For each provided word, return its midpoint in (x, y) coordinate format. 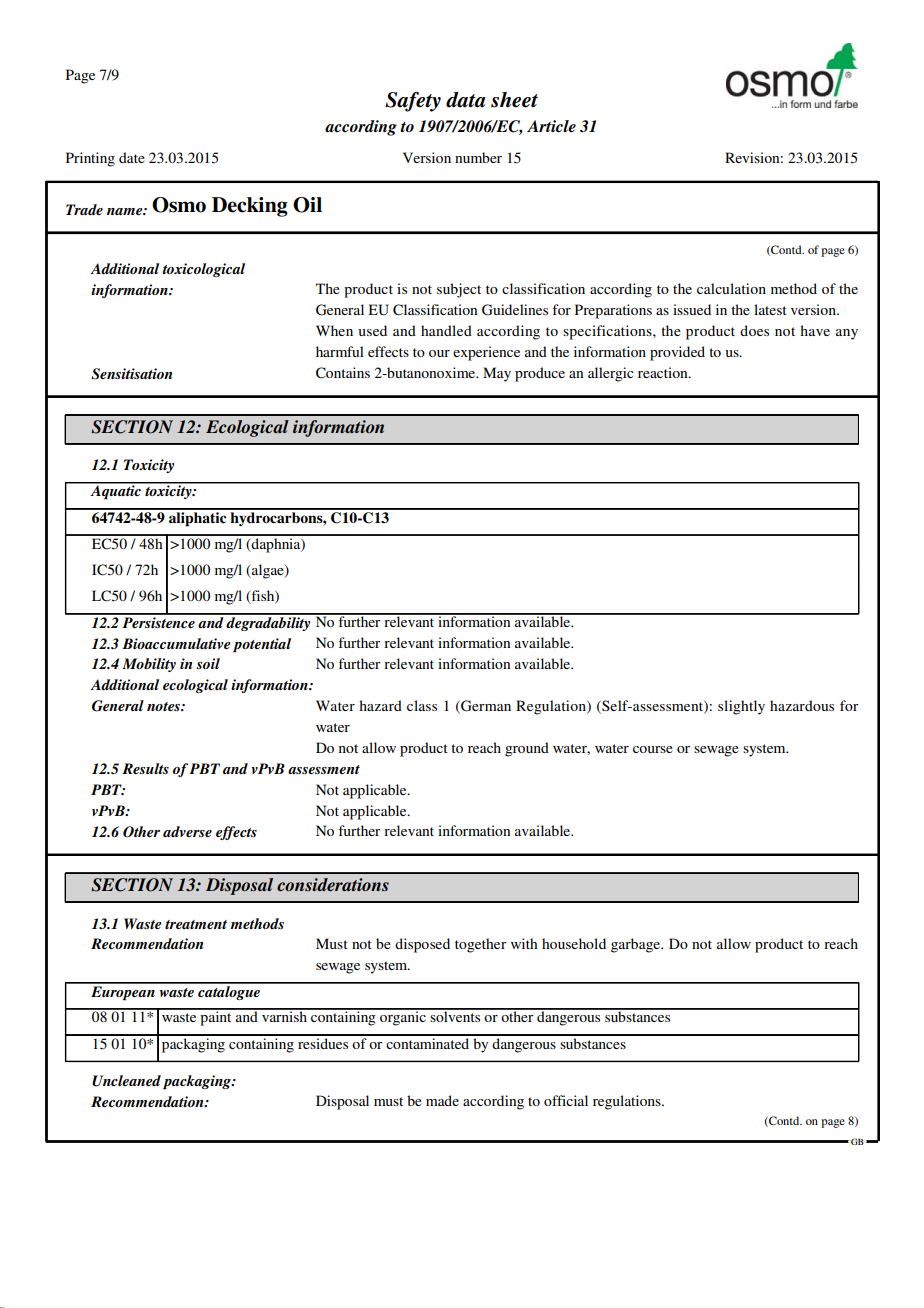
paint (216, 1017)
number (478, 157)
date (132, 157)
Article (551, 126)
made (442, 1100)
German (485, 706)
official (566, 1100)
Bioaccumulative (176, 643)
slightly (741, 707)
